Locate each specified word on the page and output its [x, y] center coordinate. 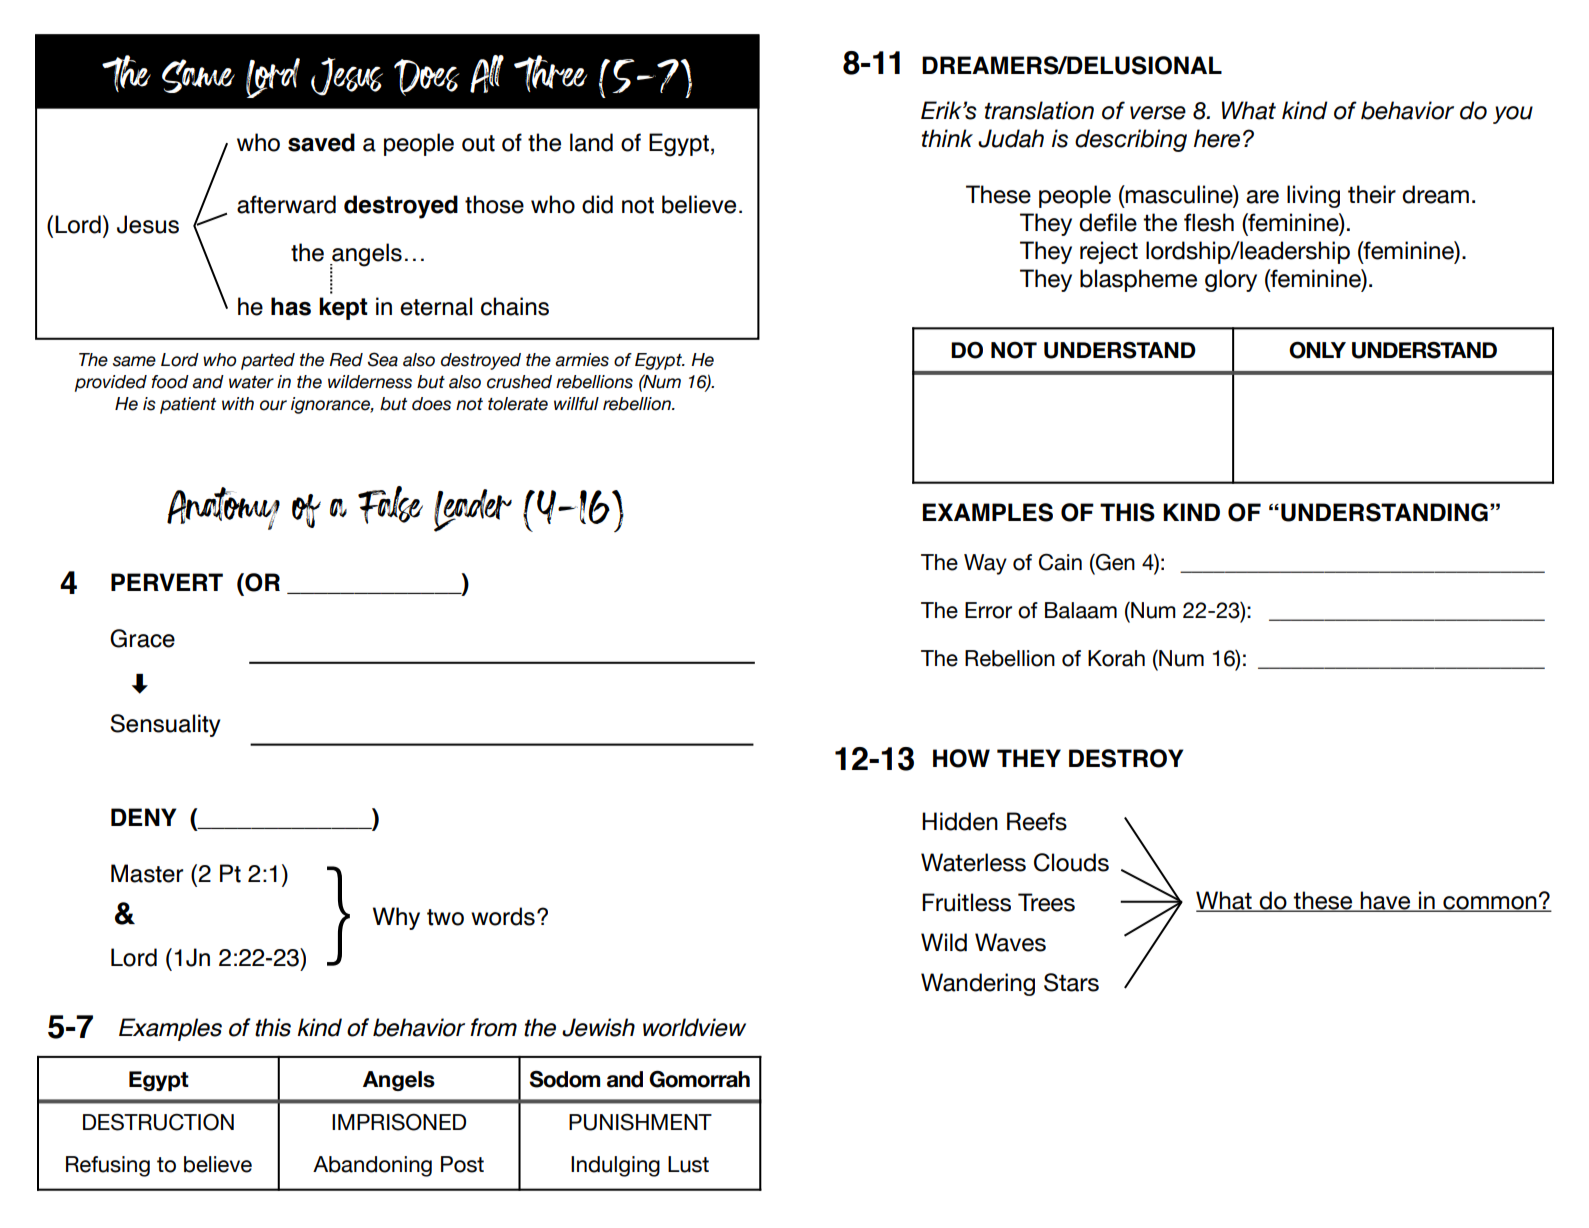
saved [321, 142]
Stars [1071, 982]
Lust [688, 1164]
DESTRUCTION [158, 1122]
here [1217, 138]
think [947, 138]
